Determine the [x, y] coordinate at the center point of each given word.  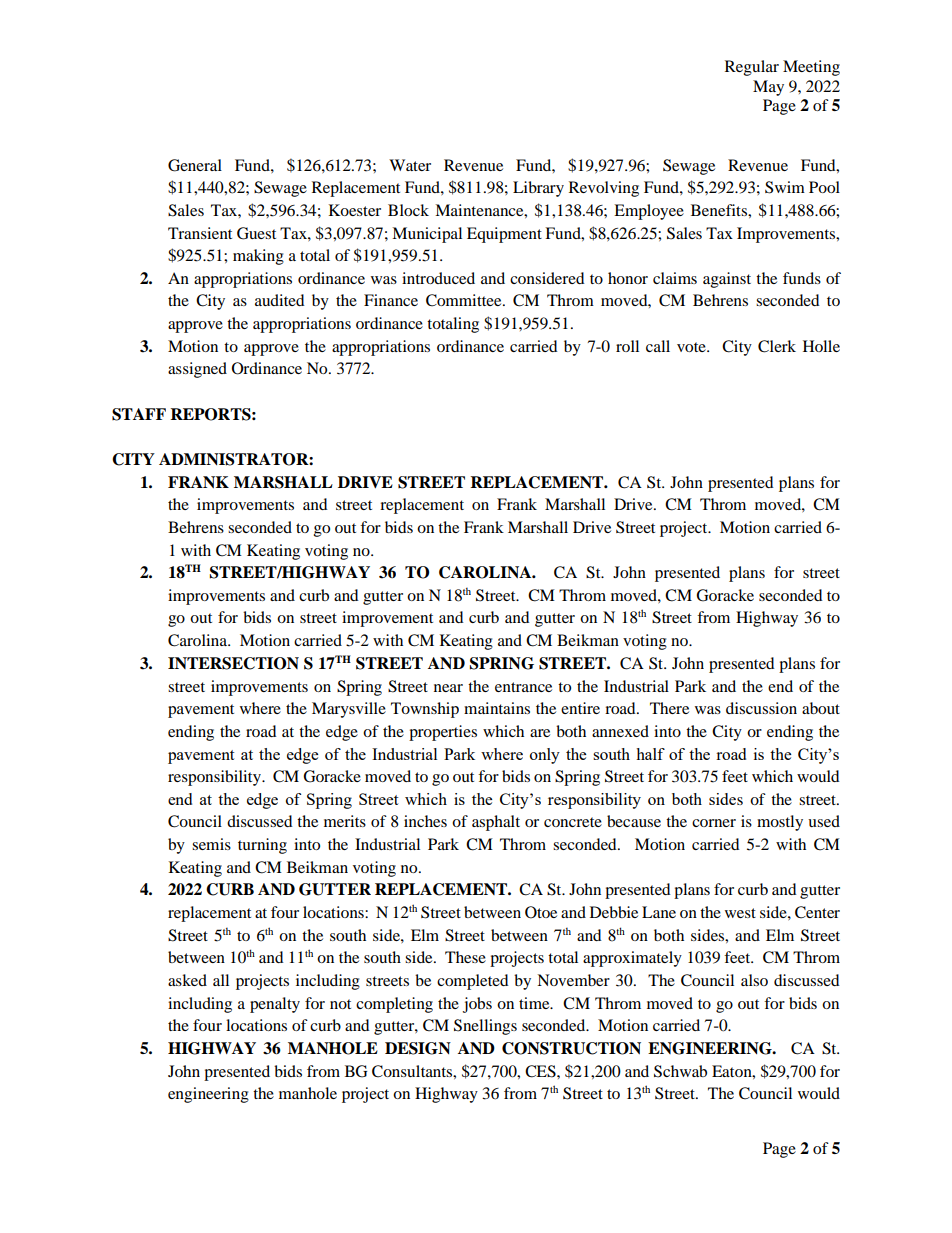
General [195, 165]
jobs [477, 1005]
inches [425, 821]
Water [410, 165]
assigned [197, 370]
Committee [465, 300]
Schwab [680, 1071]
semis [211, 844]
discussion [761, 708]
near [448, 688]
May [768, 88]
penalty [275, 1005]
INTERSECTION [233, 663]
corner [714, 823]
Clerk [777, 346]
